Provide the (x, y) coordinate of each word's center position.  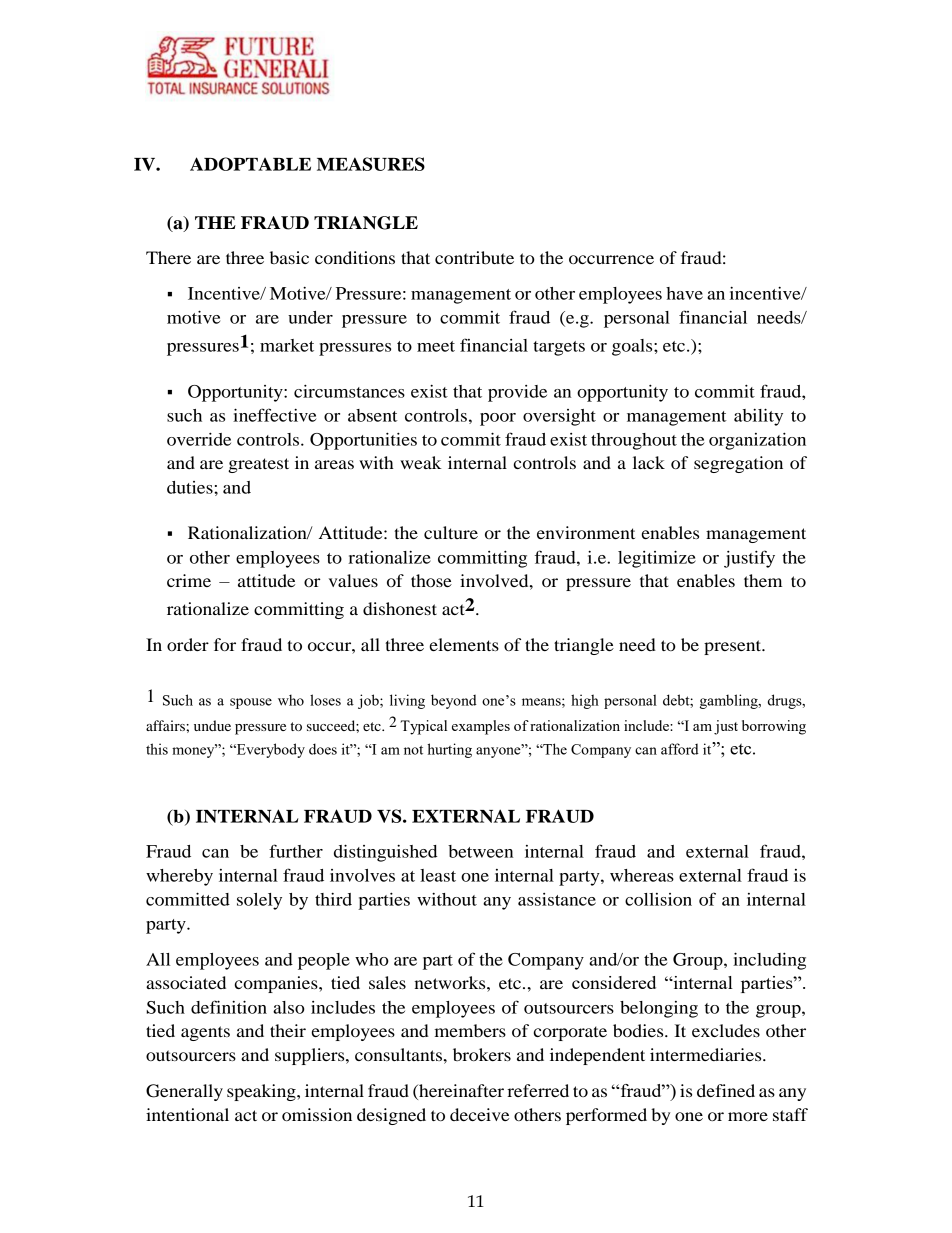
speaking (262, 1092)
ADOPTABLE (250, 164)
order (188, 644)
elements (464, 644)
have (684, 293)
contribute (474, 257)
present (734, 647)
